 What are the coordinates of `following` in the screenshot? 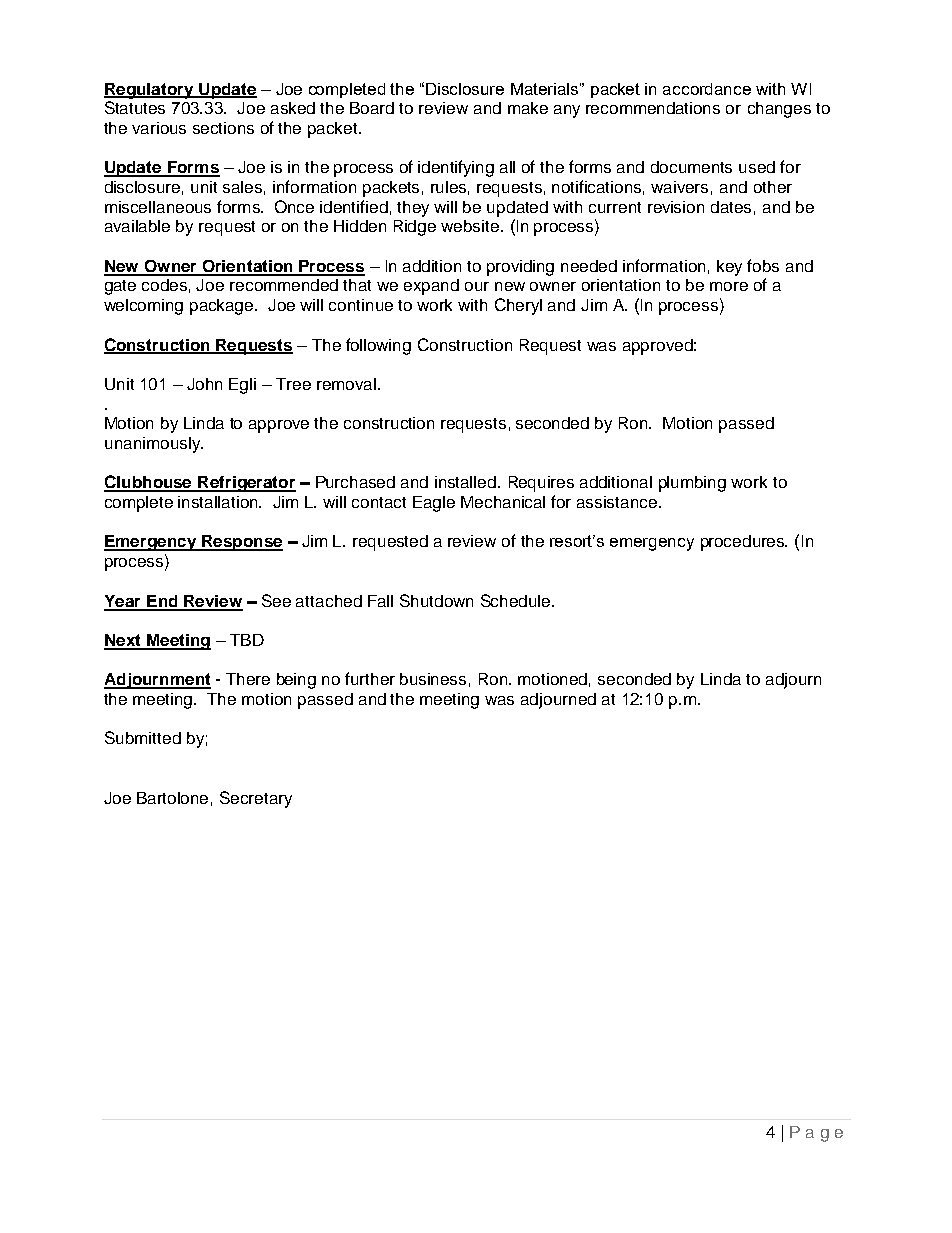 It's located at (378, 346).
